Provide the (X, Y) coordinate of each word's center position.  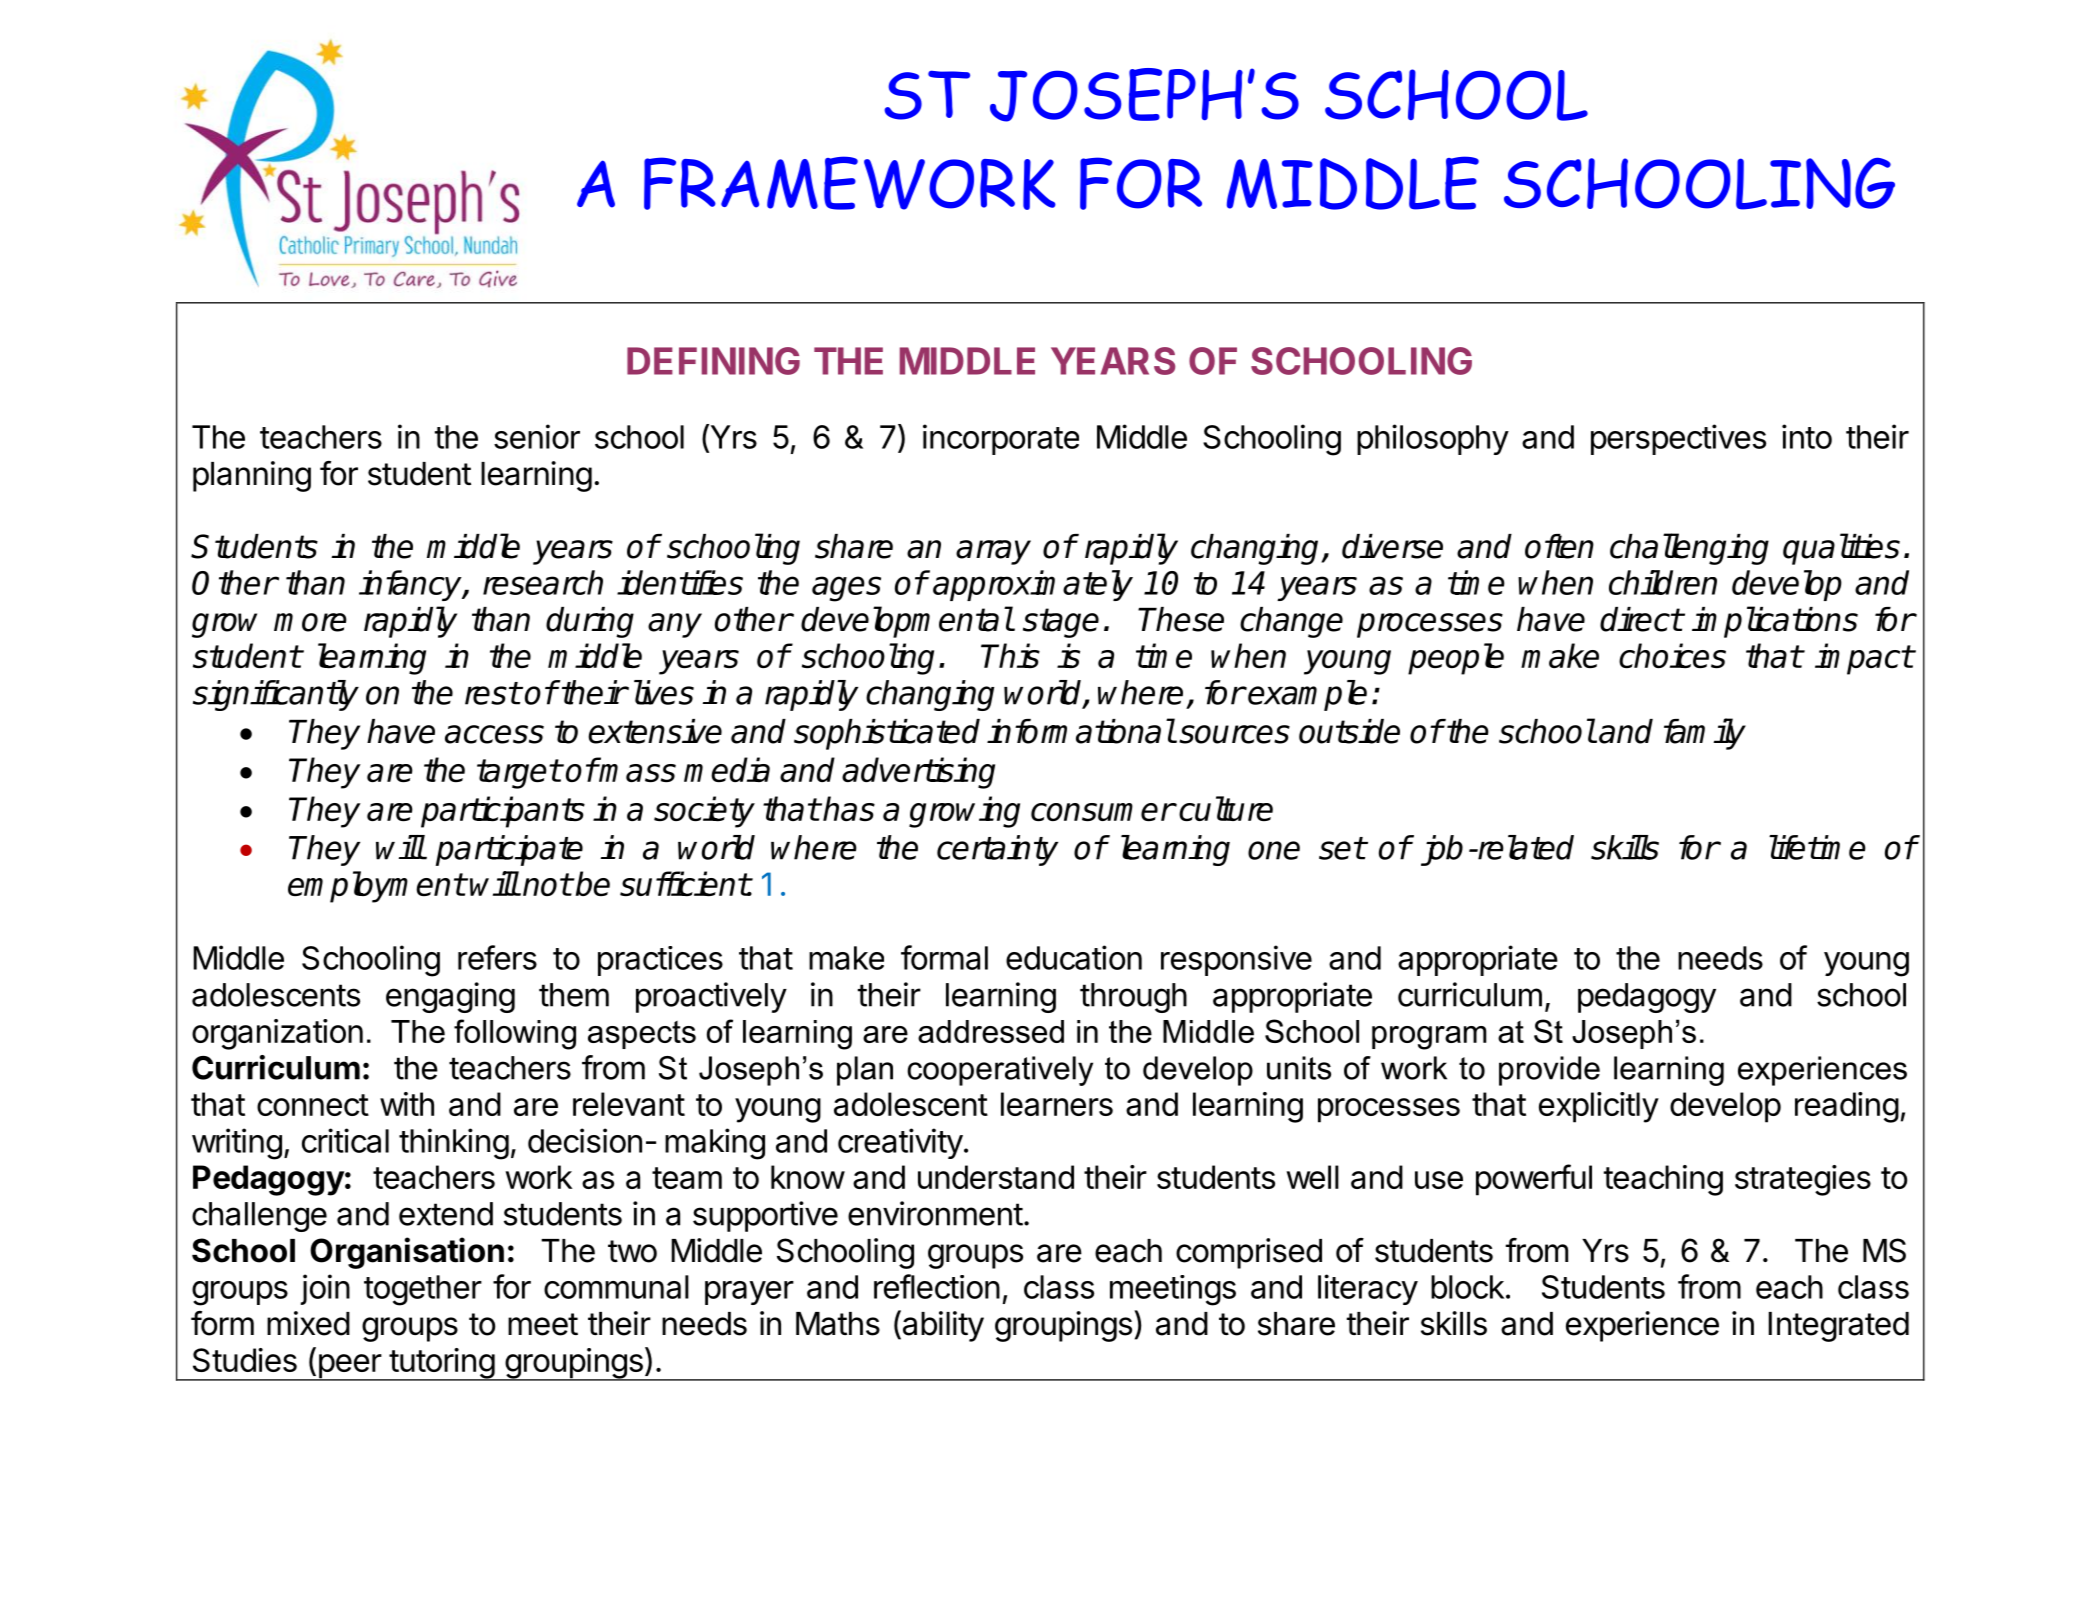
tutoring (441, 1364)
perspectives (1678, 439)
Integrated (1838, 1327)
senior (537, 436)
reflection (937, 1286)
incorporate (1001, 439)
